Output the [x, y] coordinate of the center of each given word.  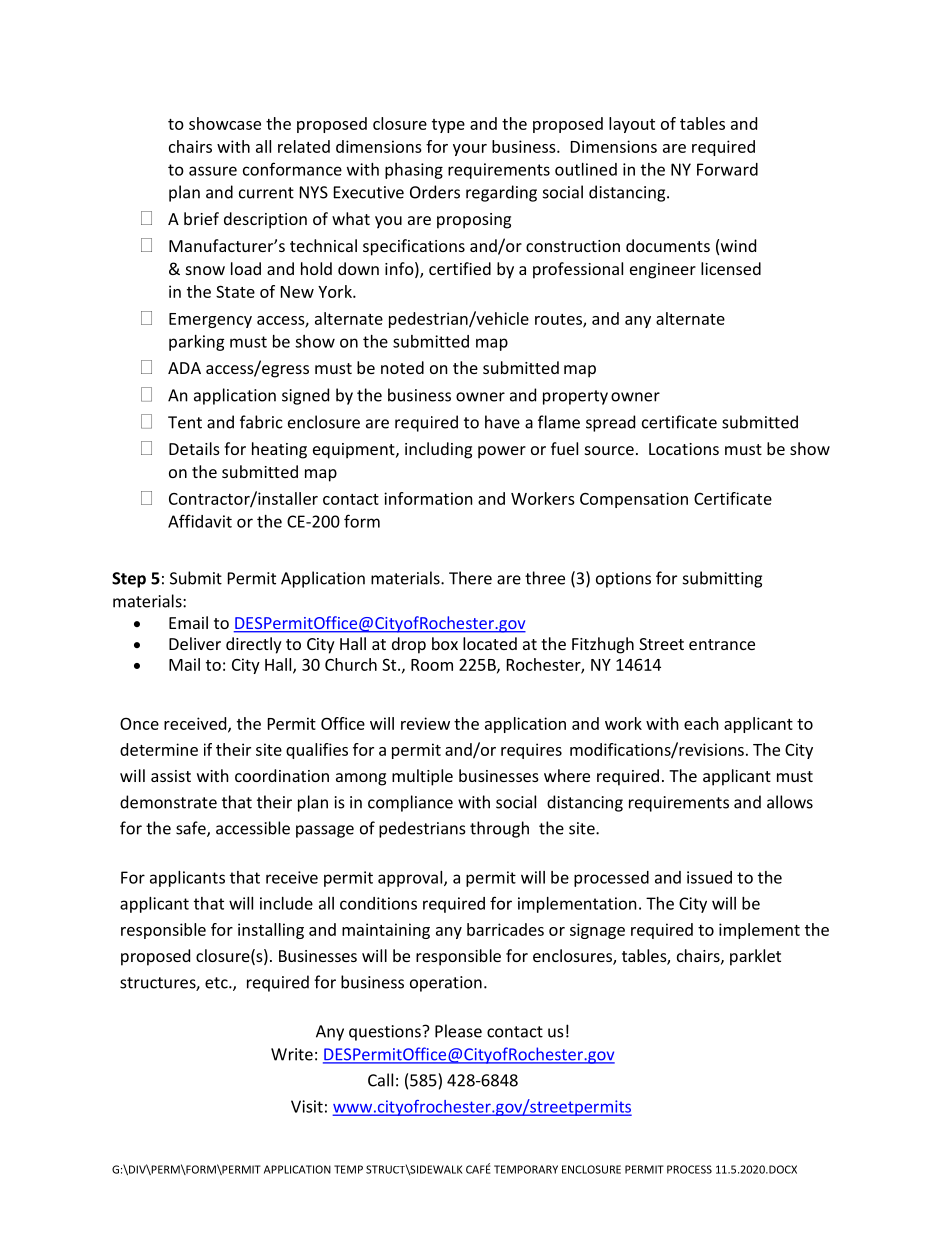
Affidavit [200, 521]
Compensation [634, 500]
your [470, 150]
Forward [727, 169]
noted [402, 367]
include [286, 903]
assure [213, 171]
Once [139, 723]
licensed [731, 268]
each [701, 723]
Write [292, 1054]
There [470, 578]
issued [709, 877]
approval [411, 879]
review [425, 723]
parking [197, 343]
